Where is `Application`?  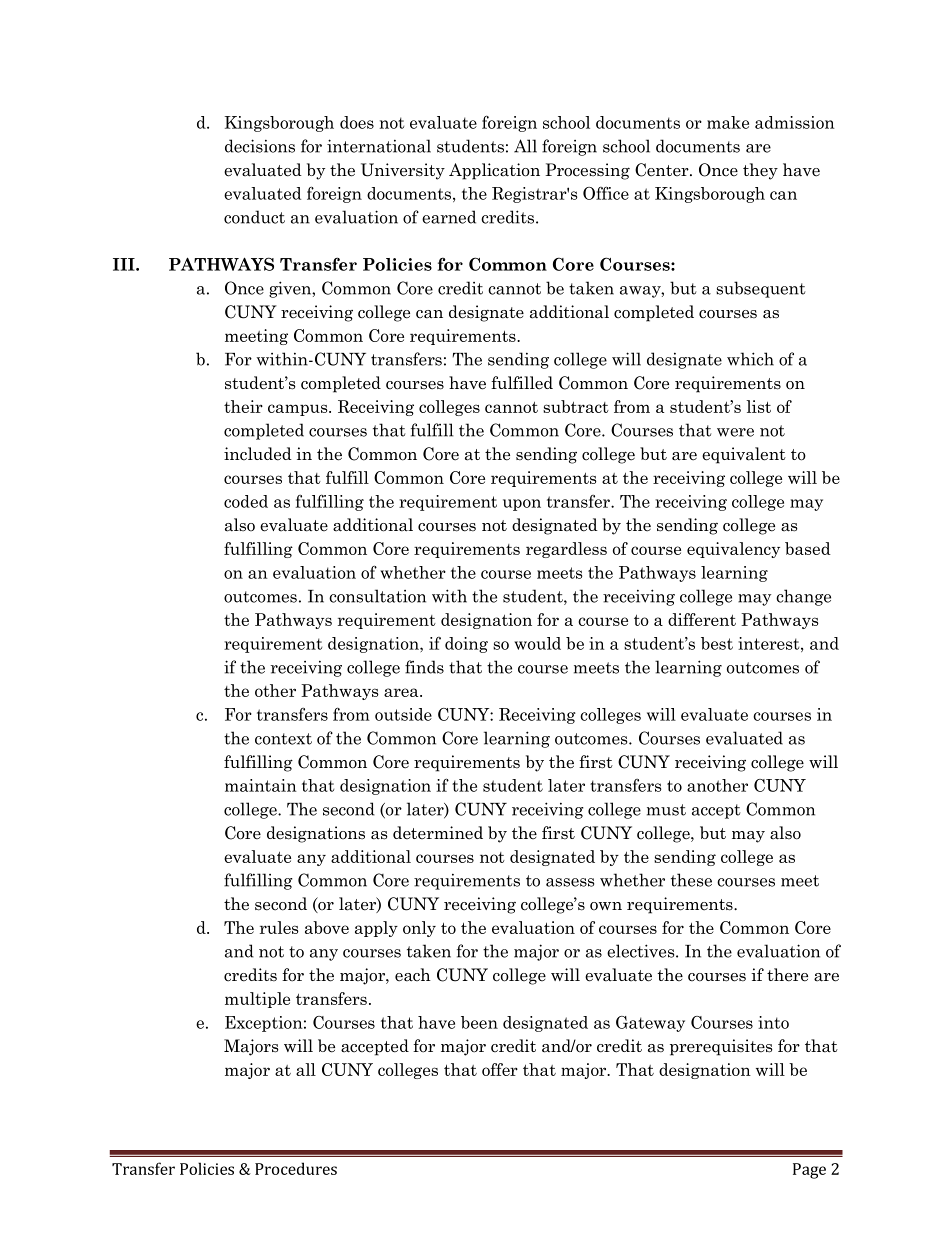
Application is located at coordinates (494, 171).
